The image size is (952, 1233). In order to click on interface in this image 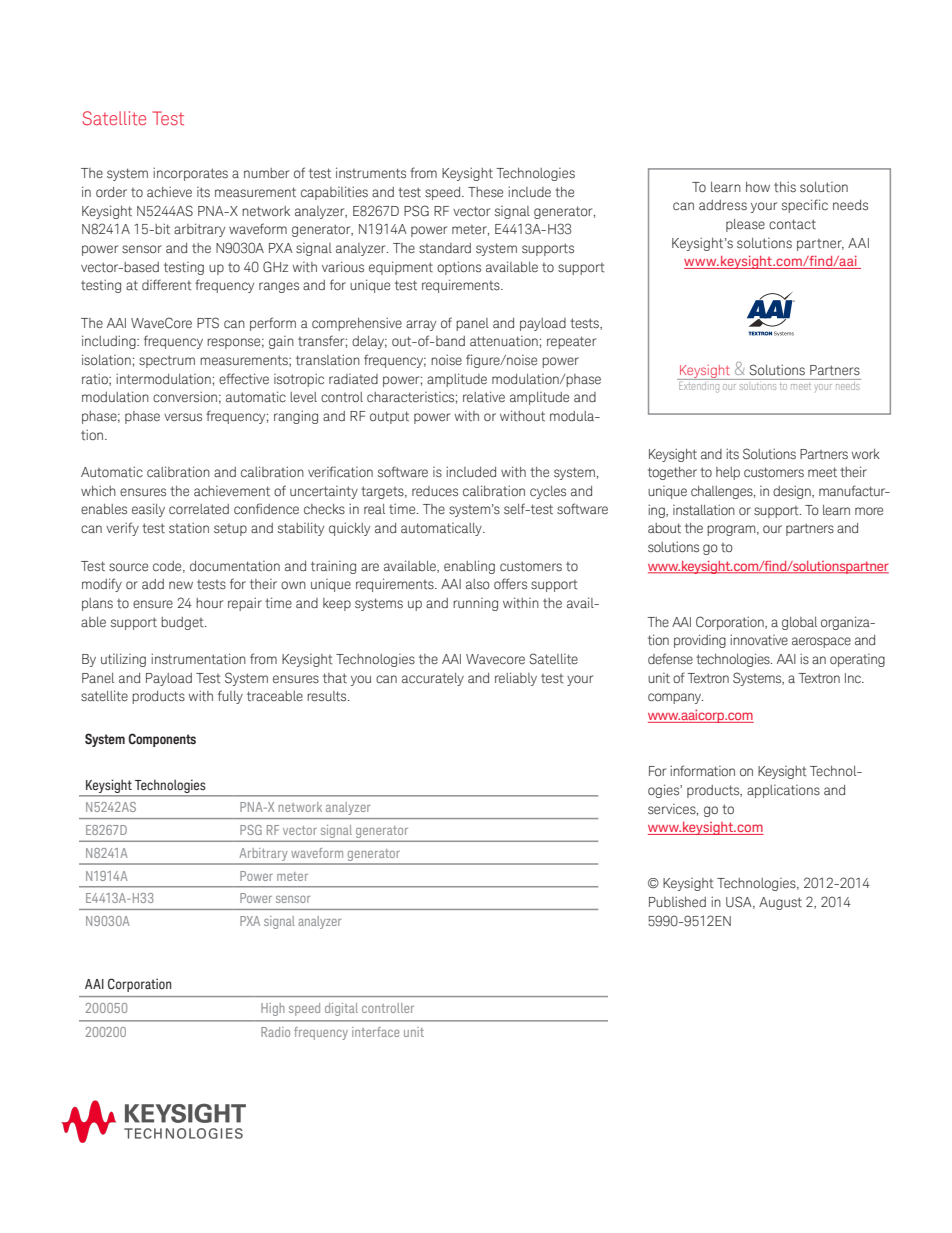, I will do `click(375, 1032)`.
